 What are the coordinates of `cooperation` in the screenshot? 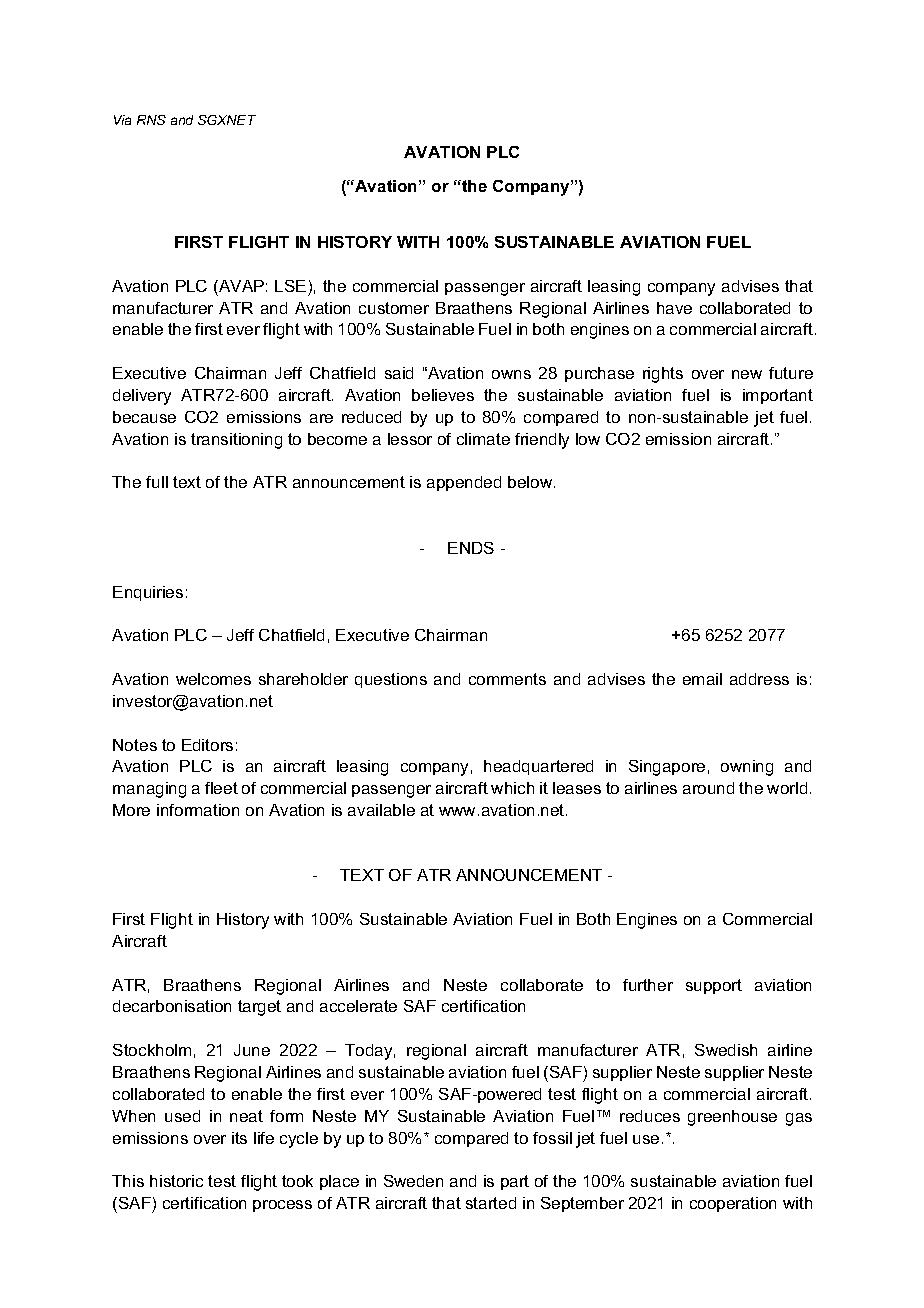 It's located at (733, 1204).
